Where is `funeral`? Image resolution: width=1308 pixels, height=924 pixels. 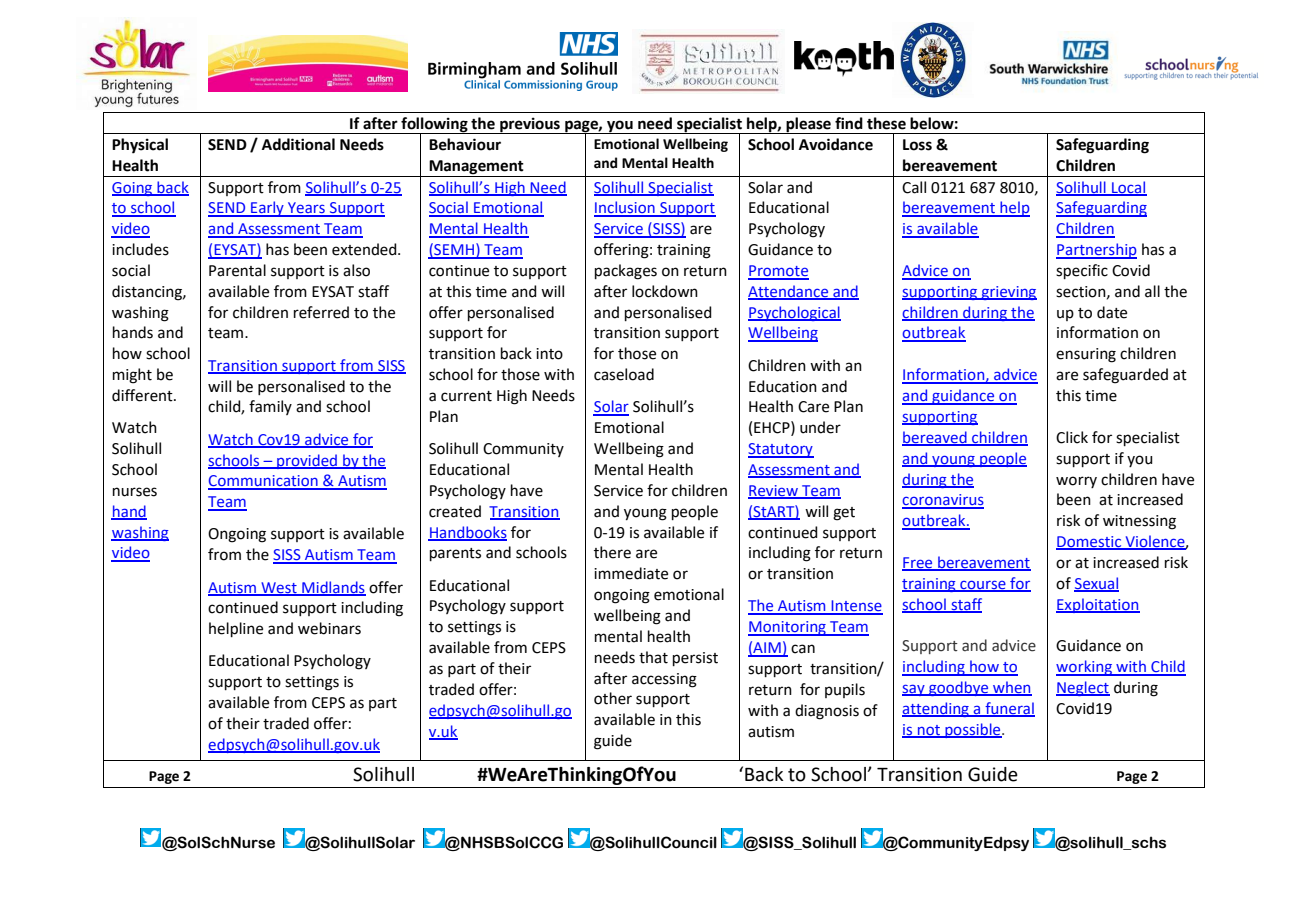
funeral is located at coordinates (1009, 709).
